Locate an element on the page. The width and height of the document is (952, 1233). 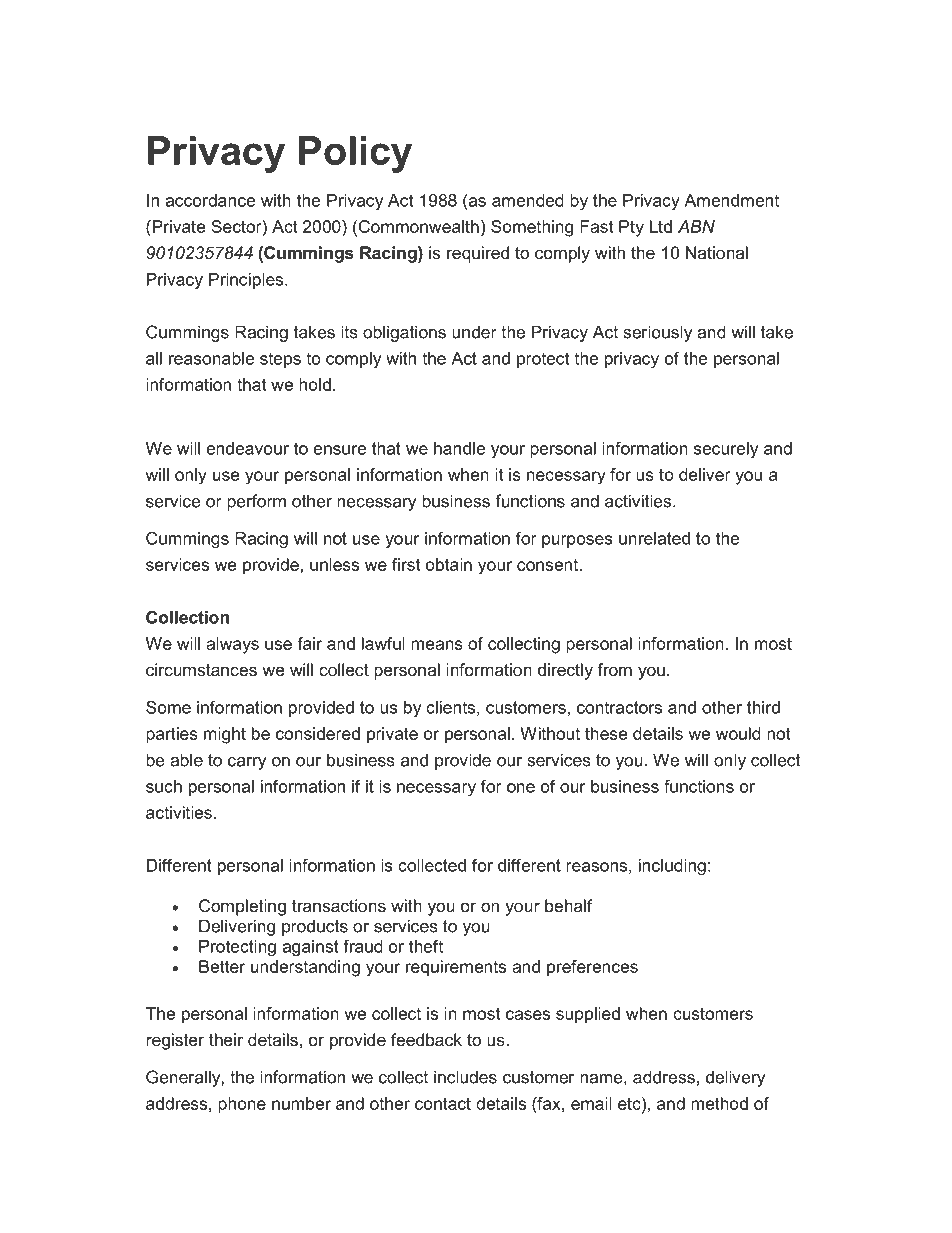
includes is located at coordinates (465, 1077).
